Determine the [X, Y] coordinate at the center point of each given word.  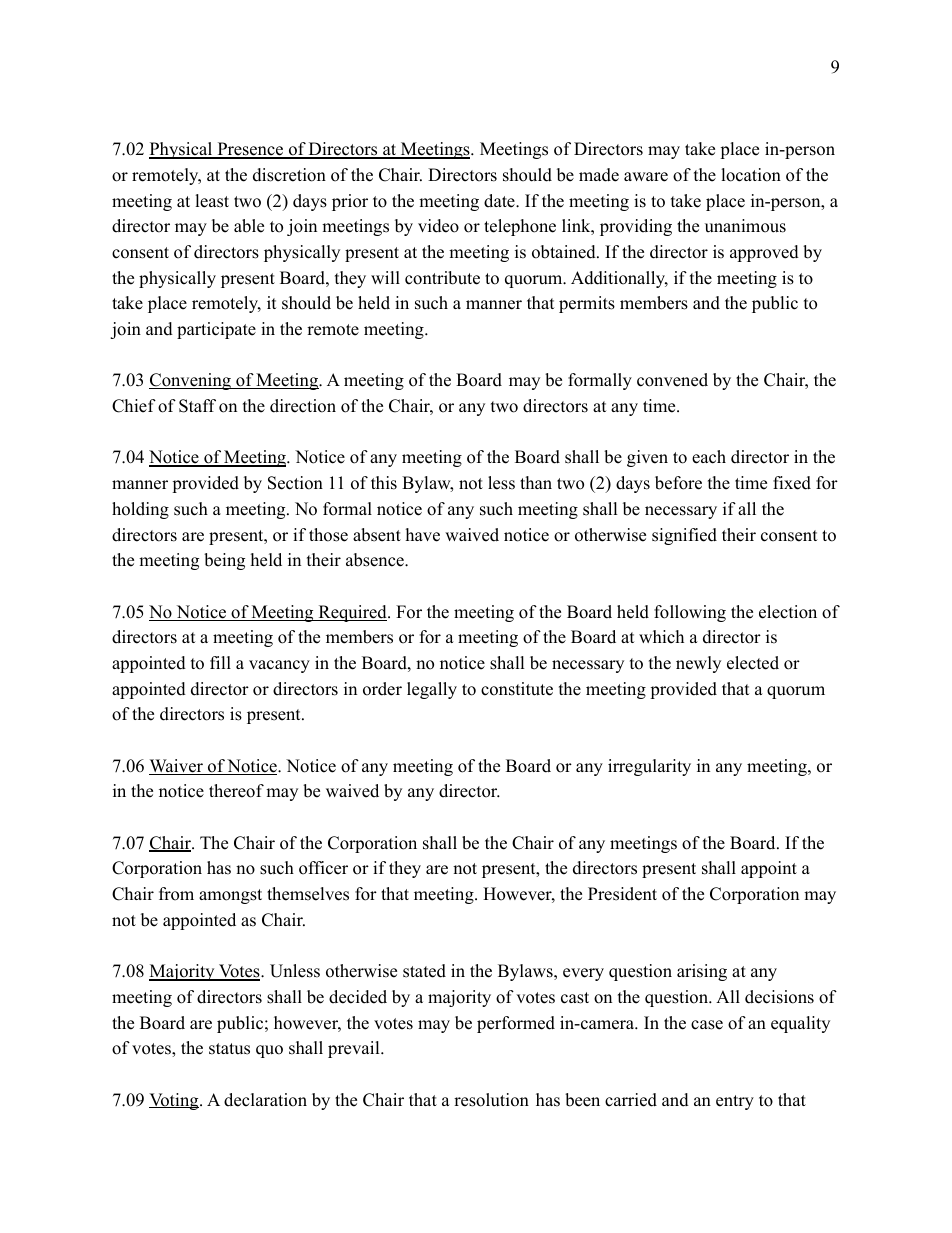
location [751, 175]
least [212, 201]
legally [432, 690]
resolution [491, 1100]
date [500, 201]
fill [220, 662]
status [229, 1049]
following [690, 613]
